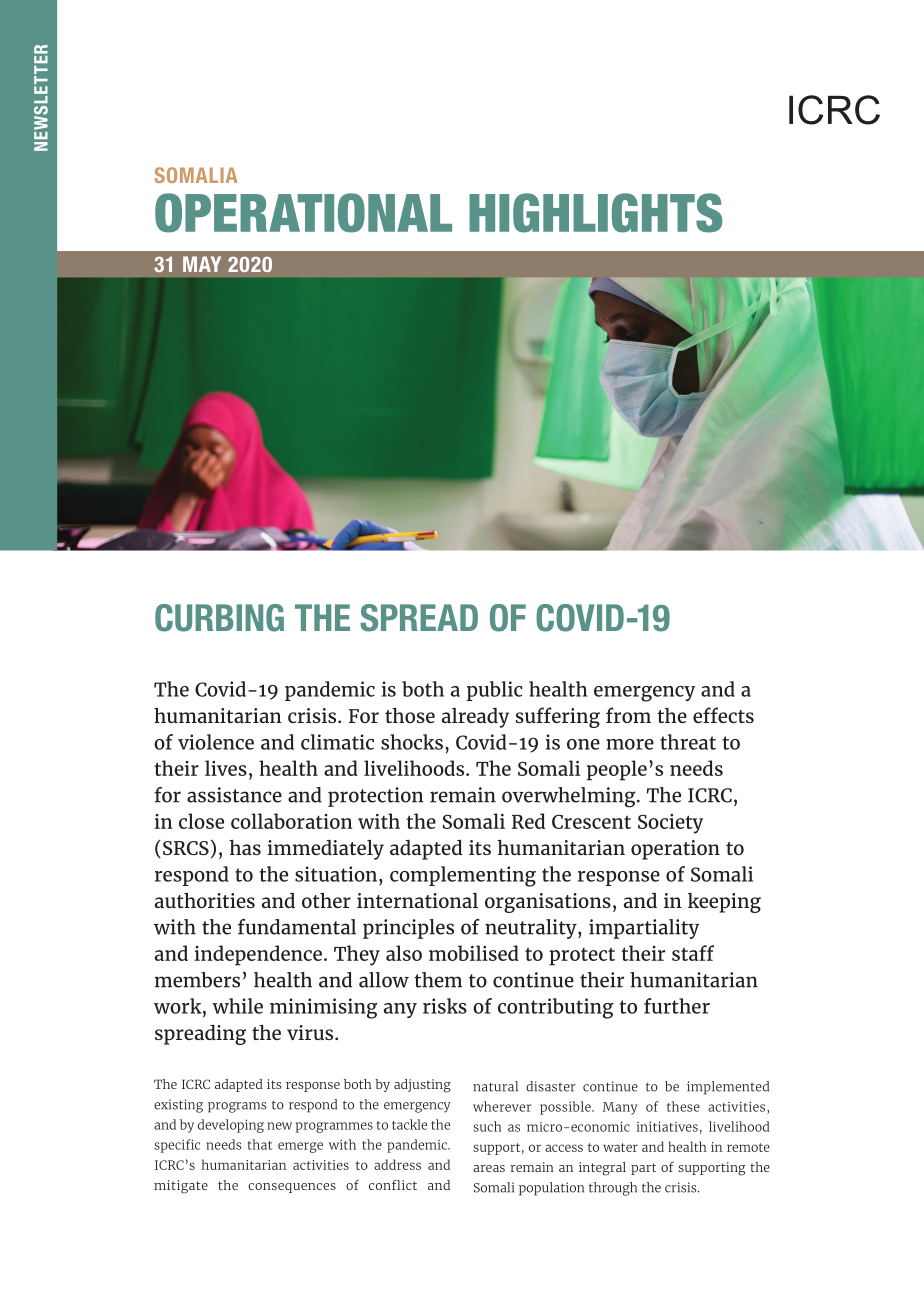 This screenshot has height=1308, width=924. Describe the element at coordinates (723, 715) in the screenshot. I see `effects` at that location.
